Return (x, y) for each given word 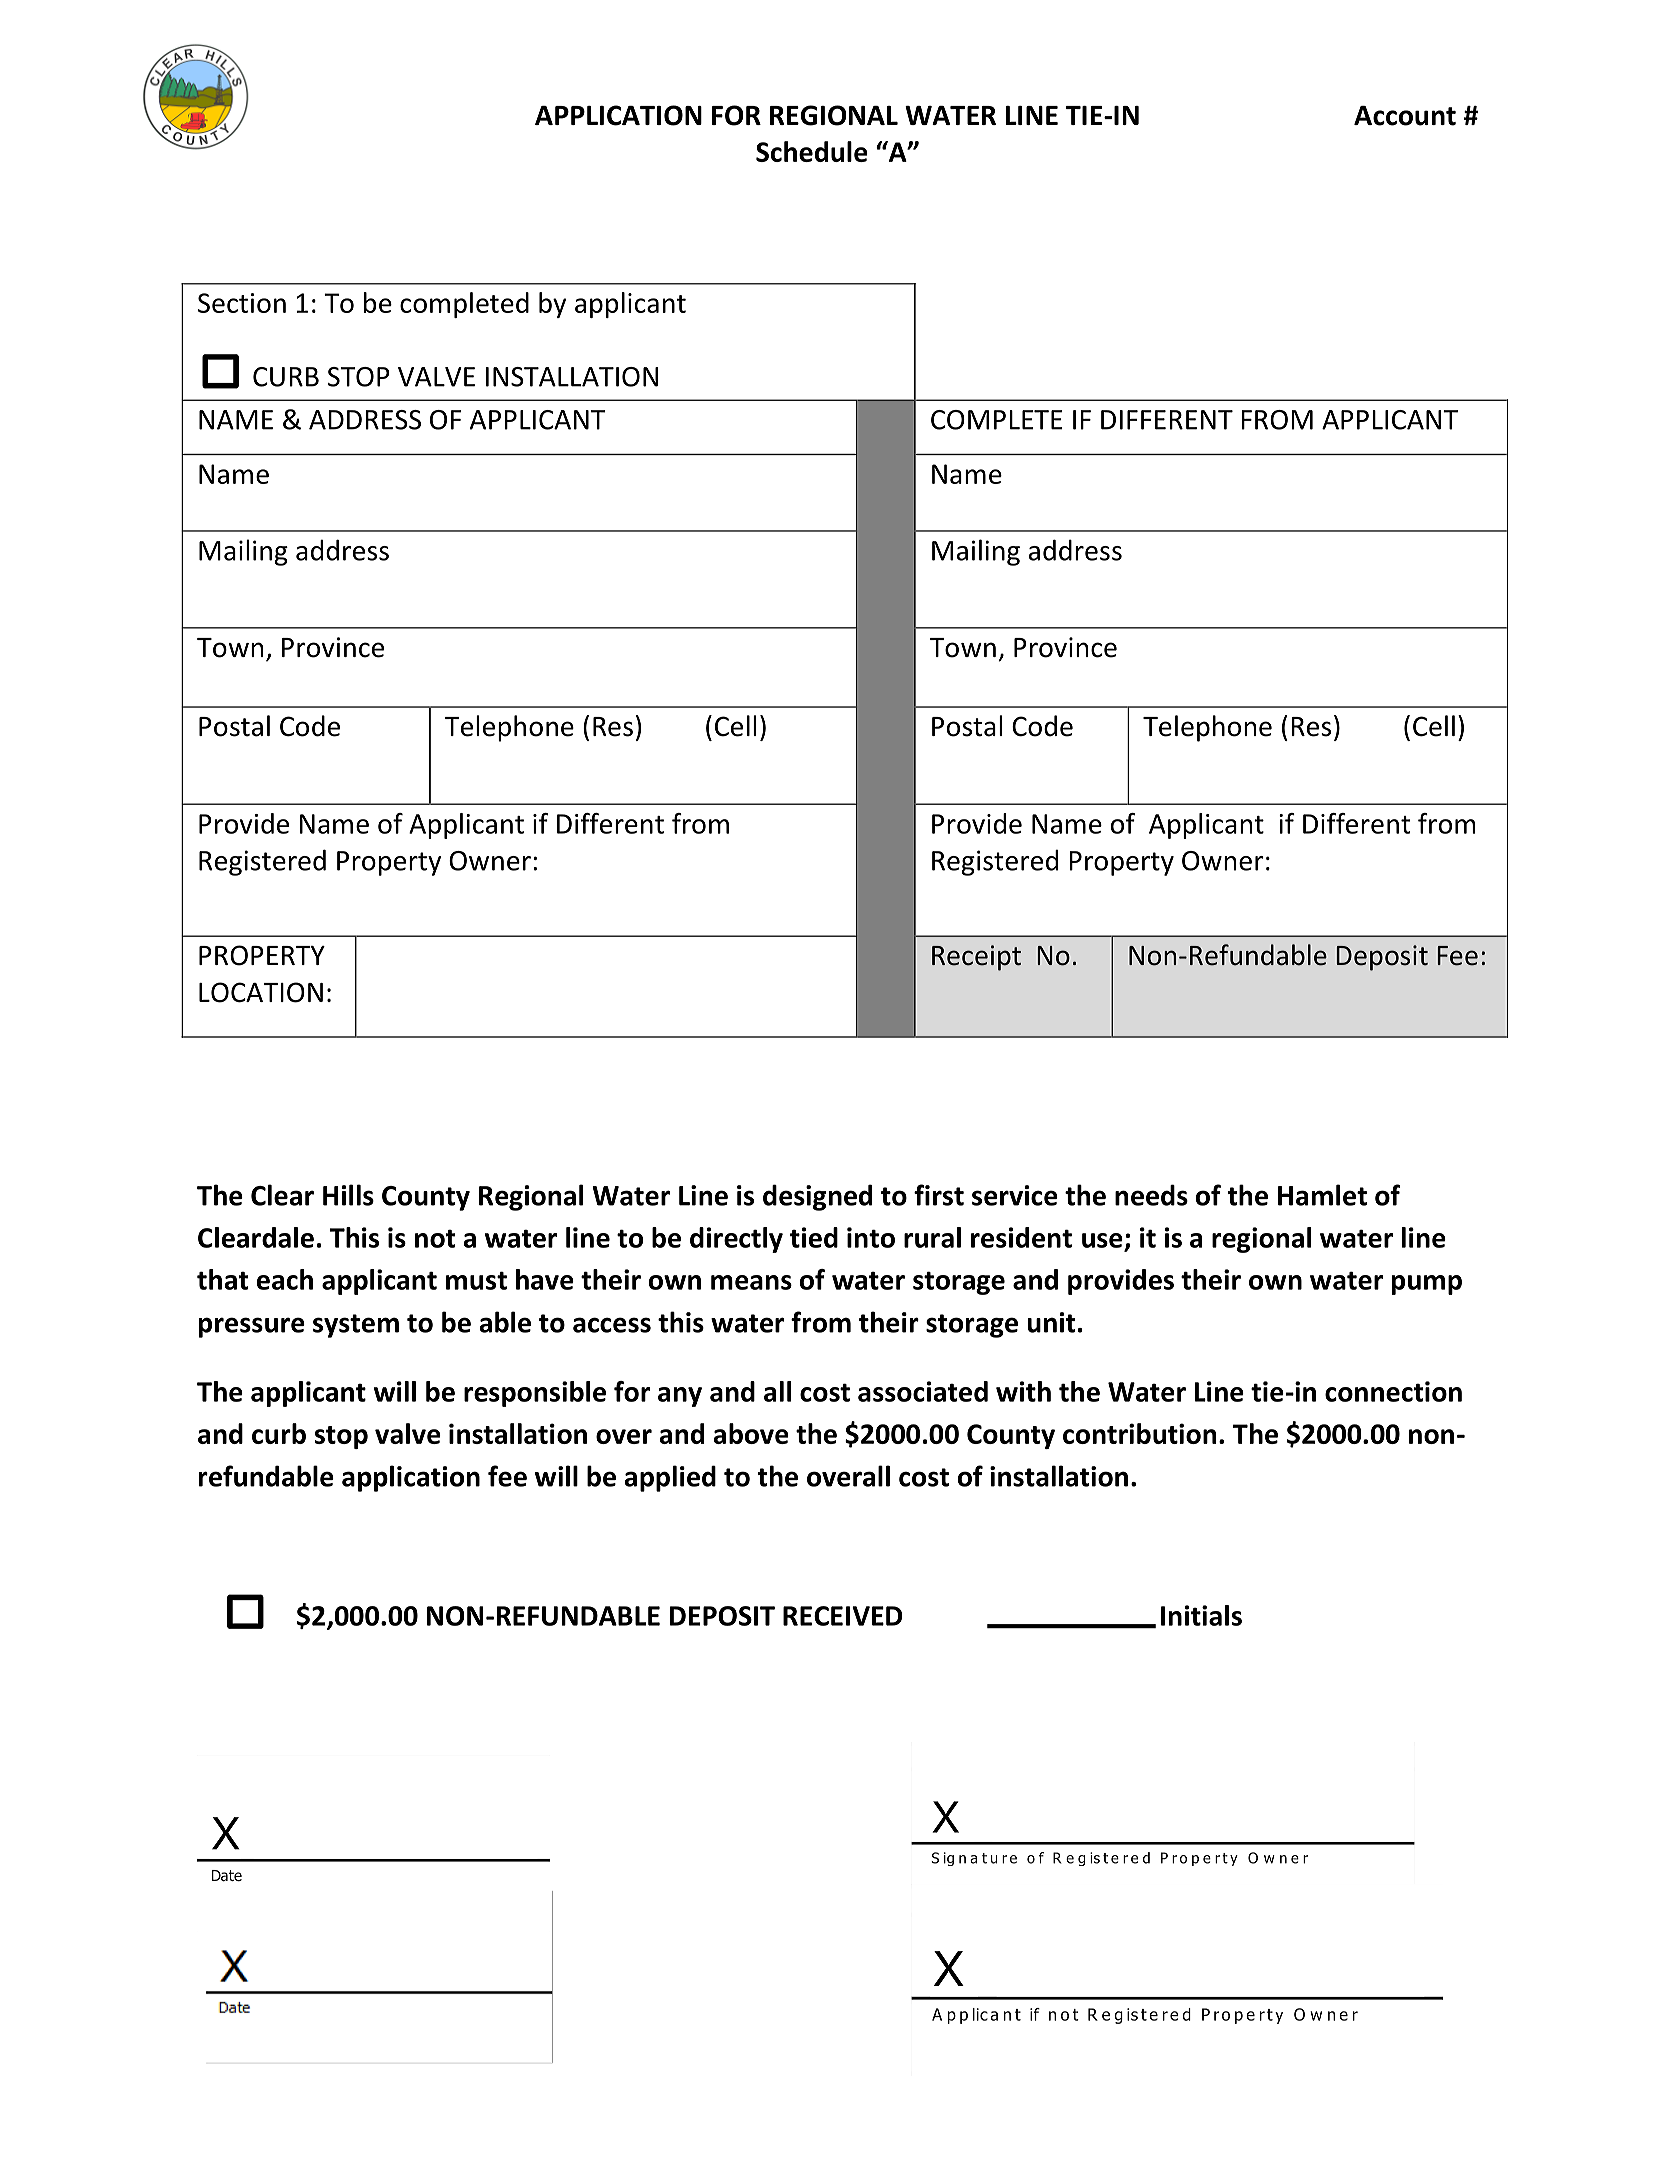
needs (1151, 1195)
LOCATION (261, 992)
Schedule (812, 151)
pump (1427, 1285)
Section (242, 303)
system (356, 1326)
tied (814, 1237)
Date (227, 1876)
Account (1405, 116)
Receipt (976, 958)
